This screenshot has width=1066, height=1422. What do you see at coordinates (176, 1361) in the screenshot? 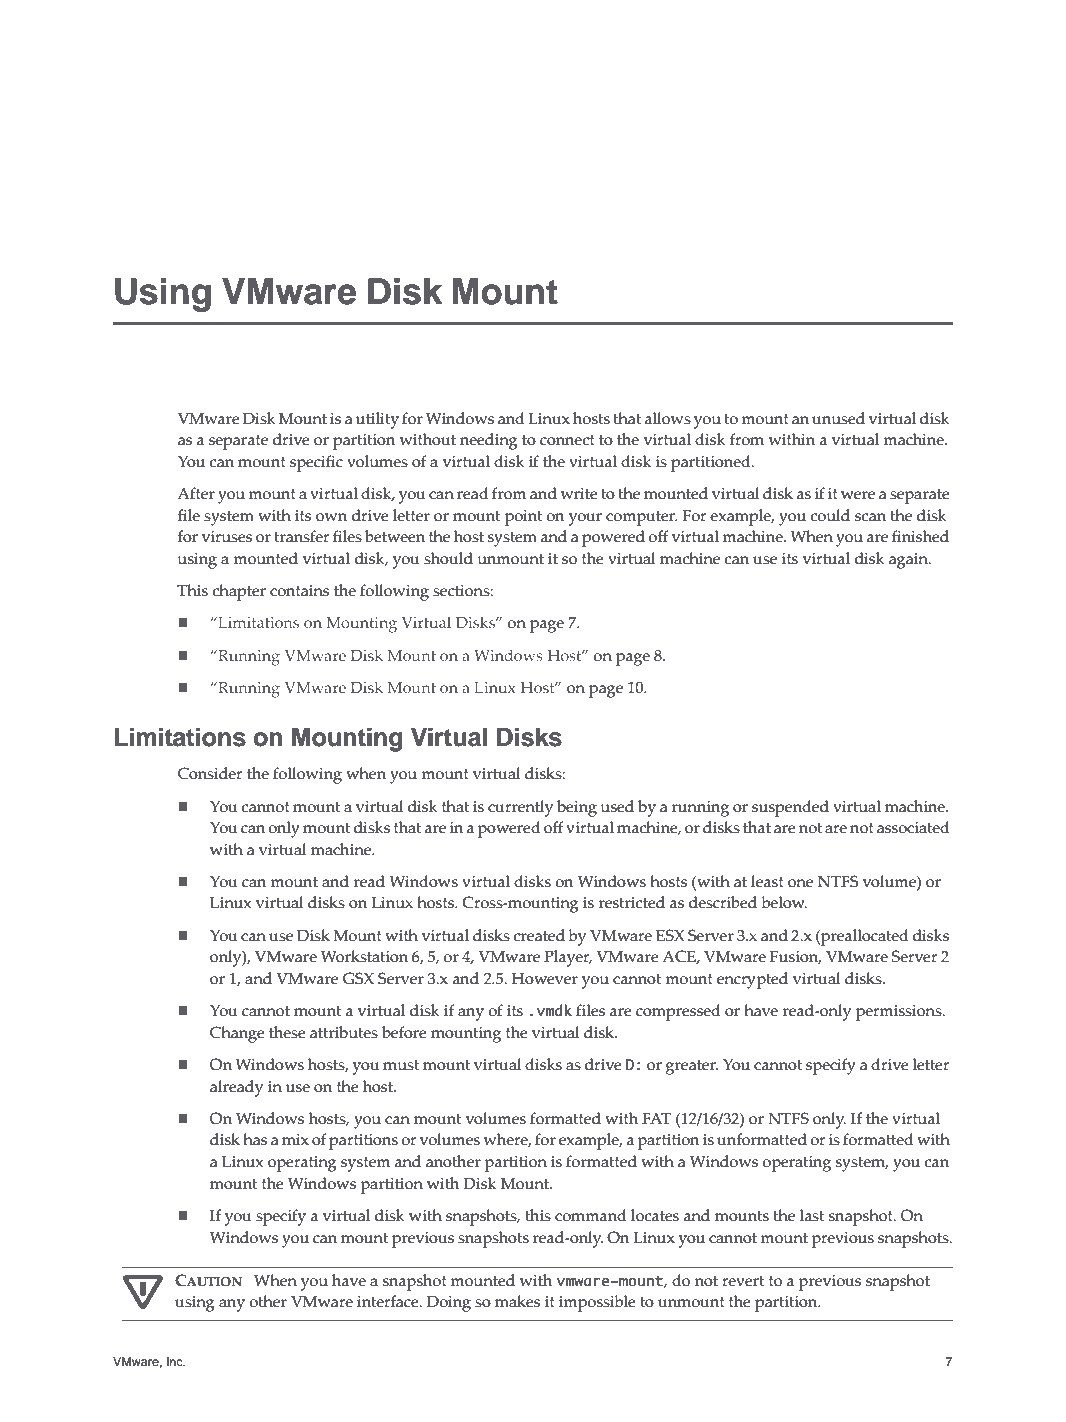
I see `Inc` at bounding box center [176, 1361].
